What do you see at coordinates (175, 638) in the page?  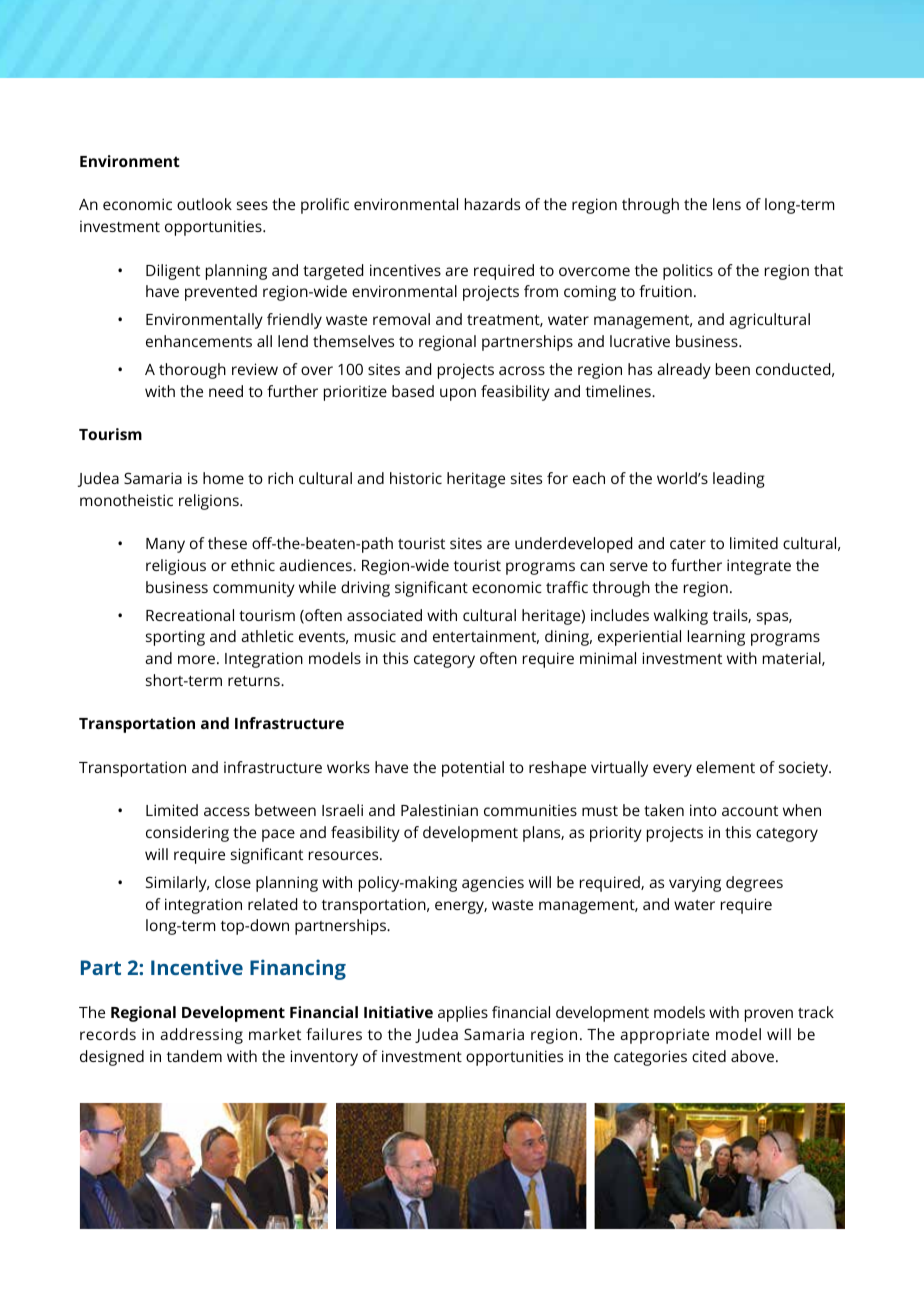 I see `sporting` at bounding box center [175, 638].
